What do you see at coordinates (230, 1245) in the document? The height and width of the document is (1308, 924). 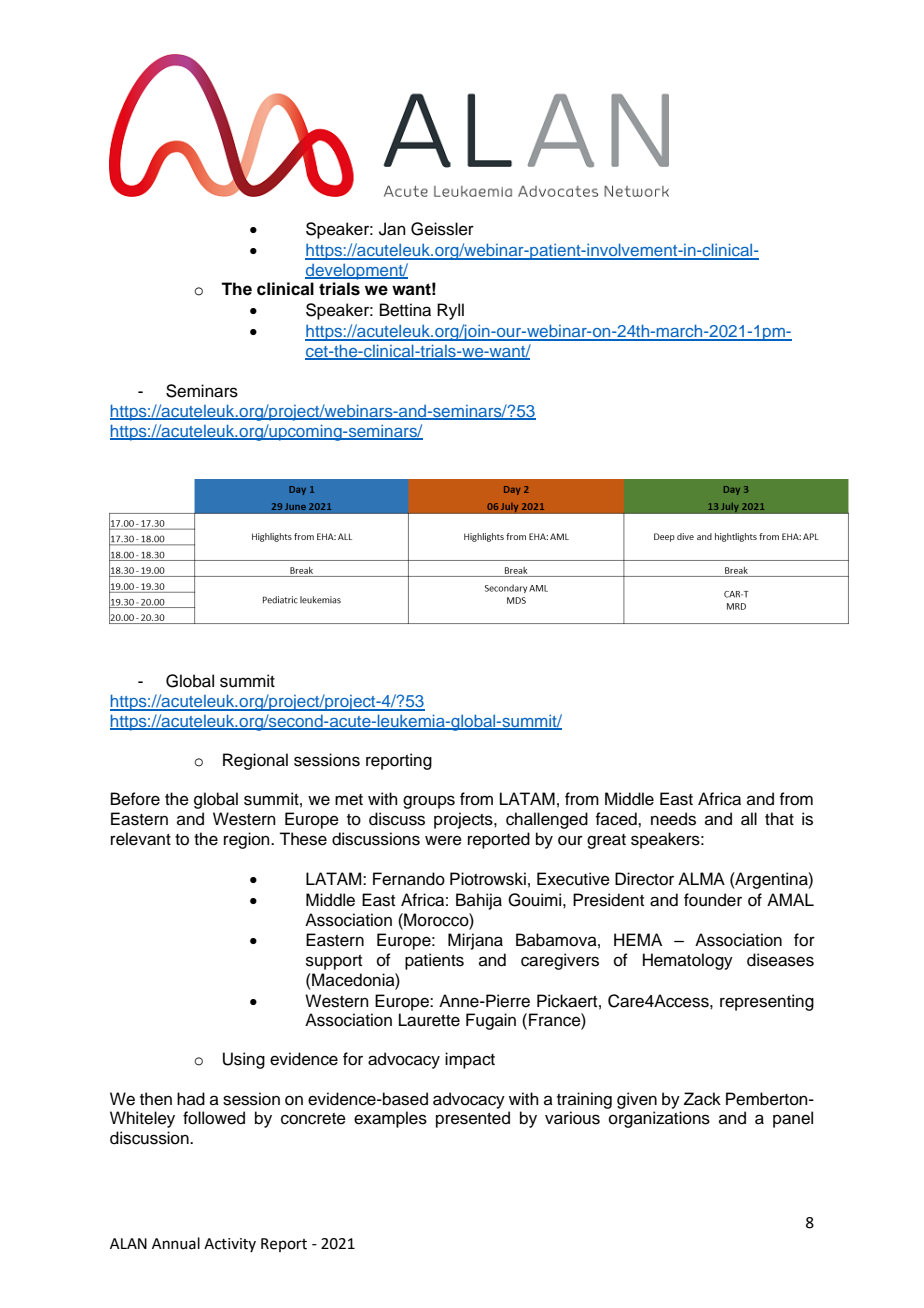 I see `Activity` at bounding box center [230, 1245].
